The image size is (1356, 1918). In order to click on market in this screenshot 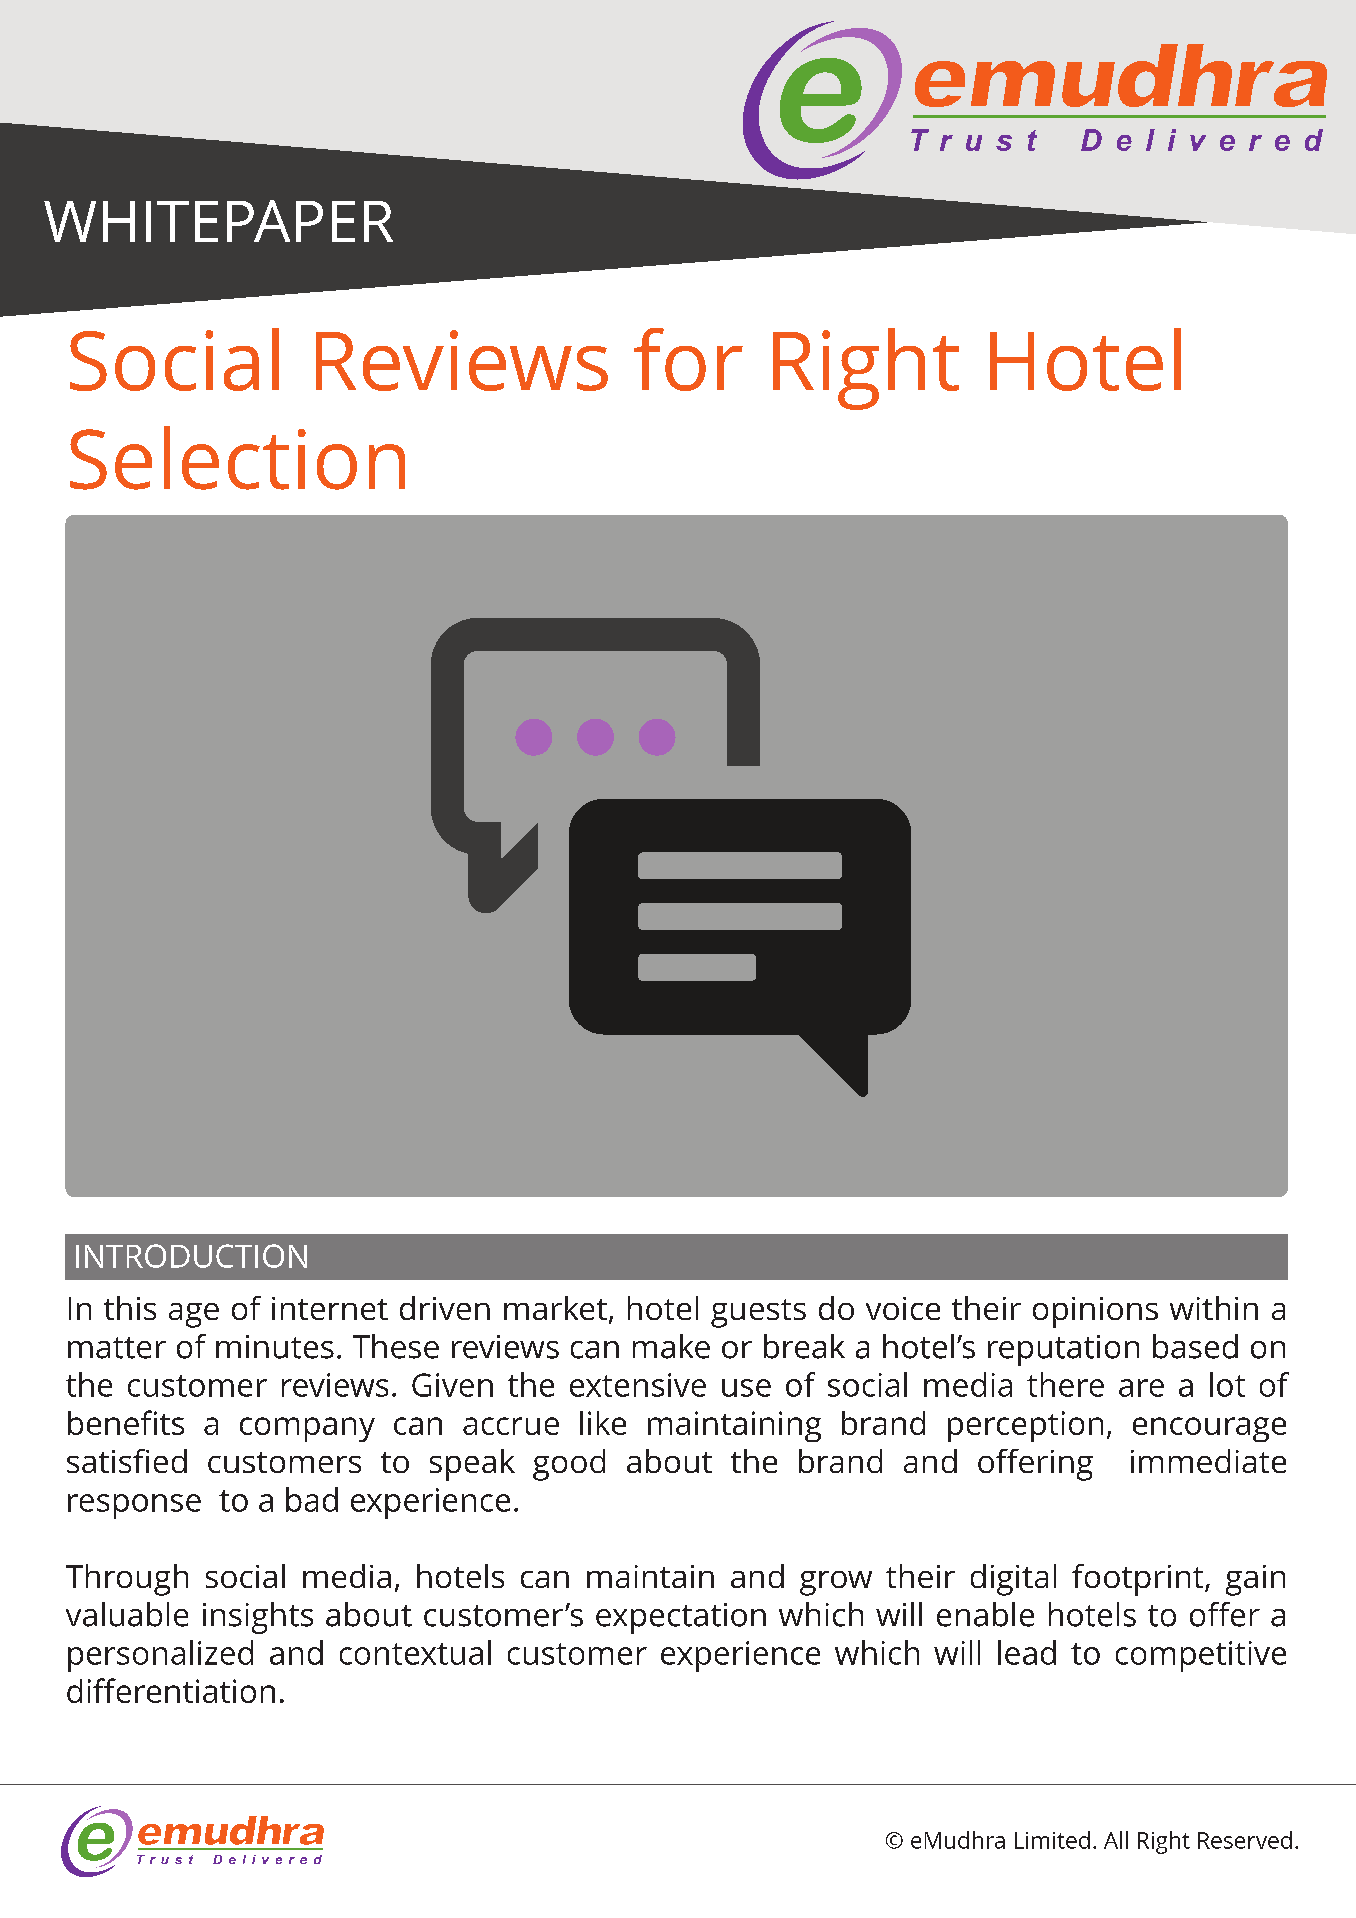, I will do `click(555, 1308)`.
